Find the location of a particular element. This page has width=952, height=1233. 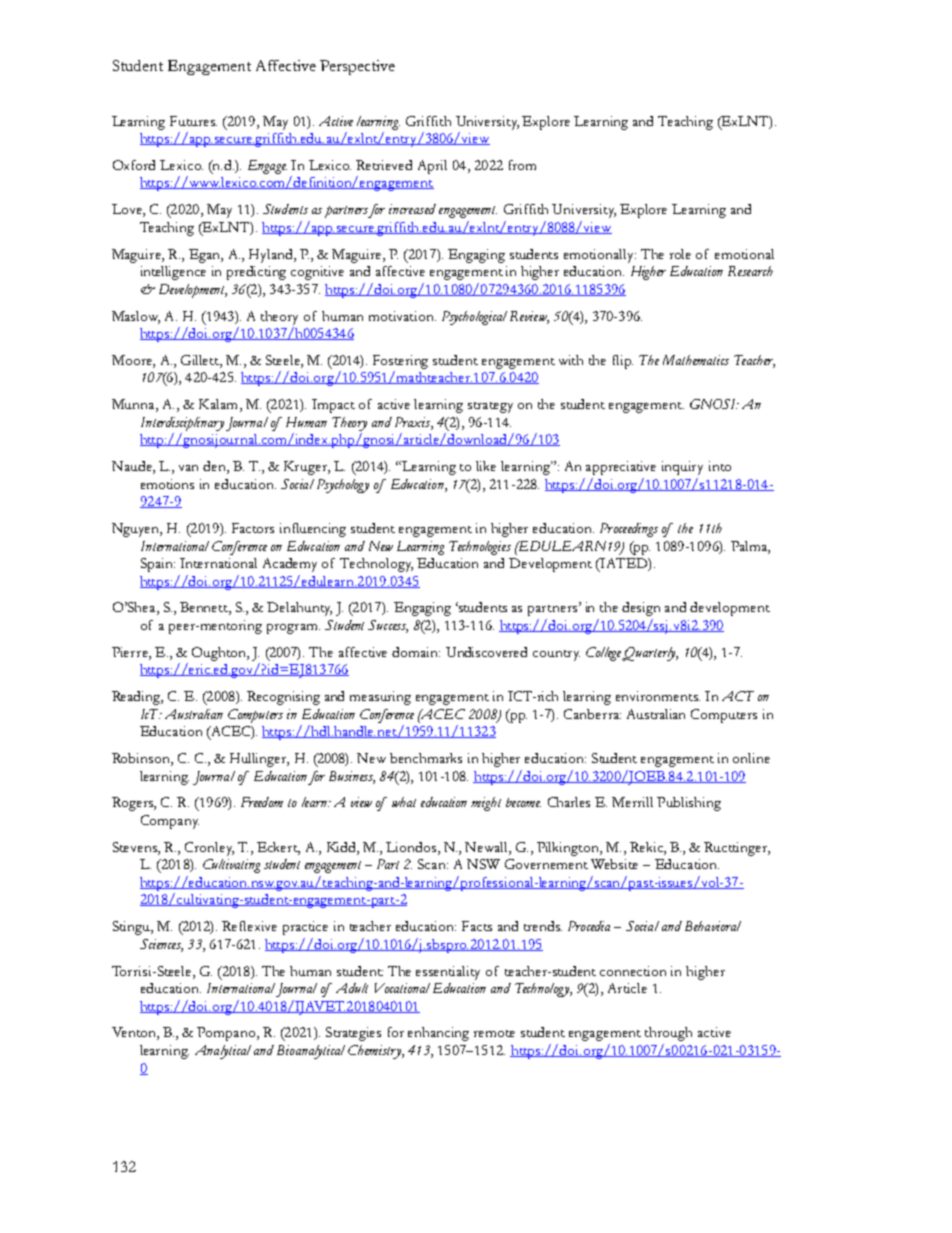

Psychological is located at coordinates (474, 318).
